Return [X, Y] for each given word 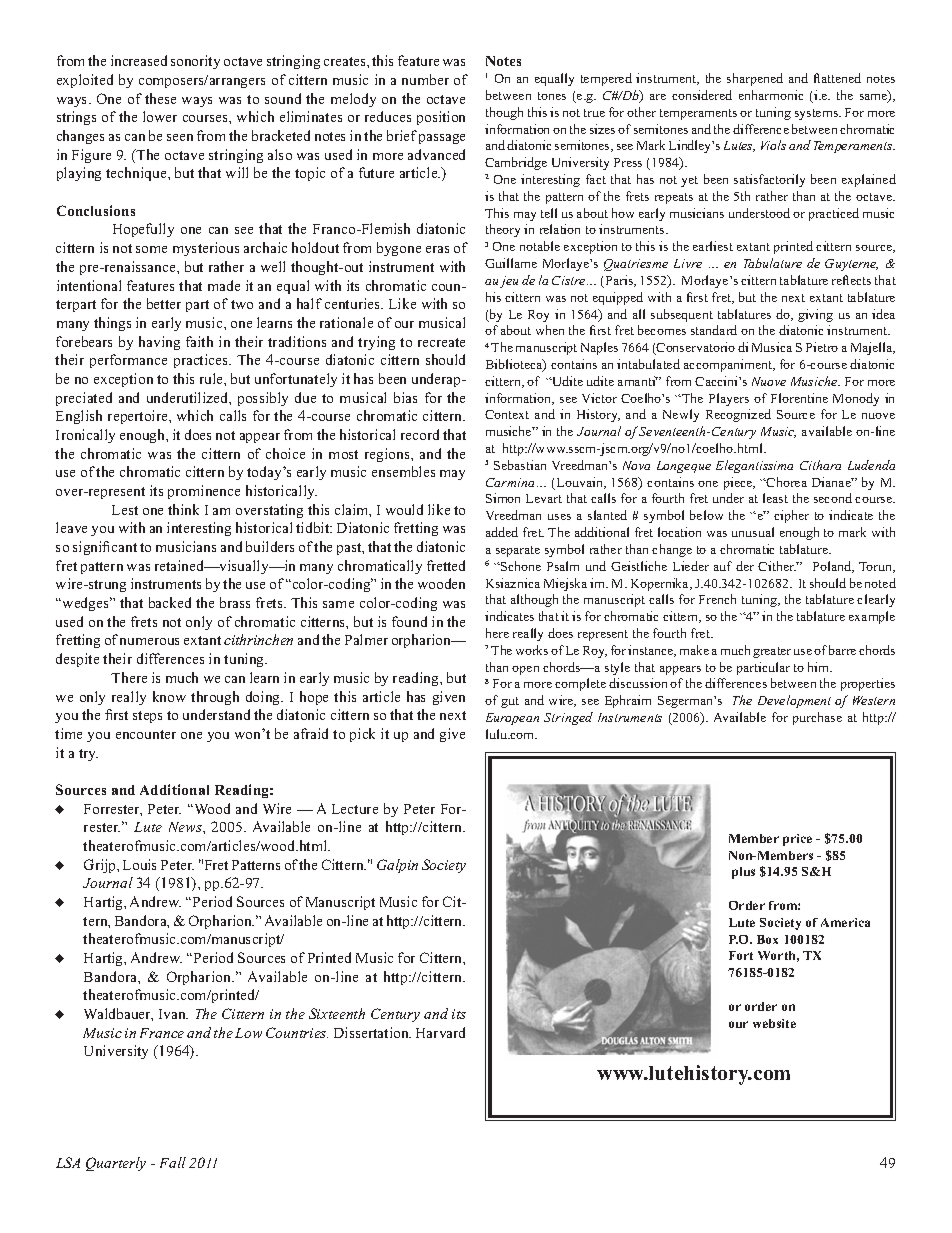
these [160, 98]
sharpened [755, 79]
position [441, 118]
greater [772, 652]
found [409, 621]
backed [170, 602]
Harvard [440, 1032]
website [774, 1023]
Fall [173, 1162]
